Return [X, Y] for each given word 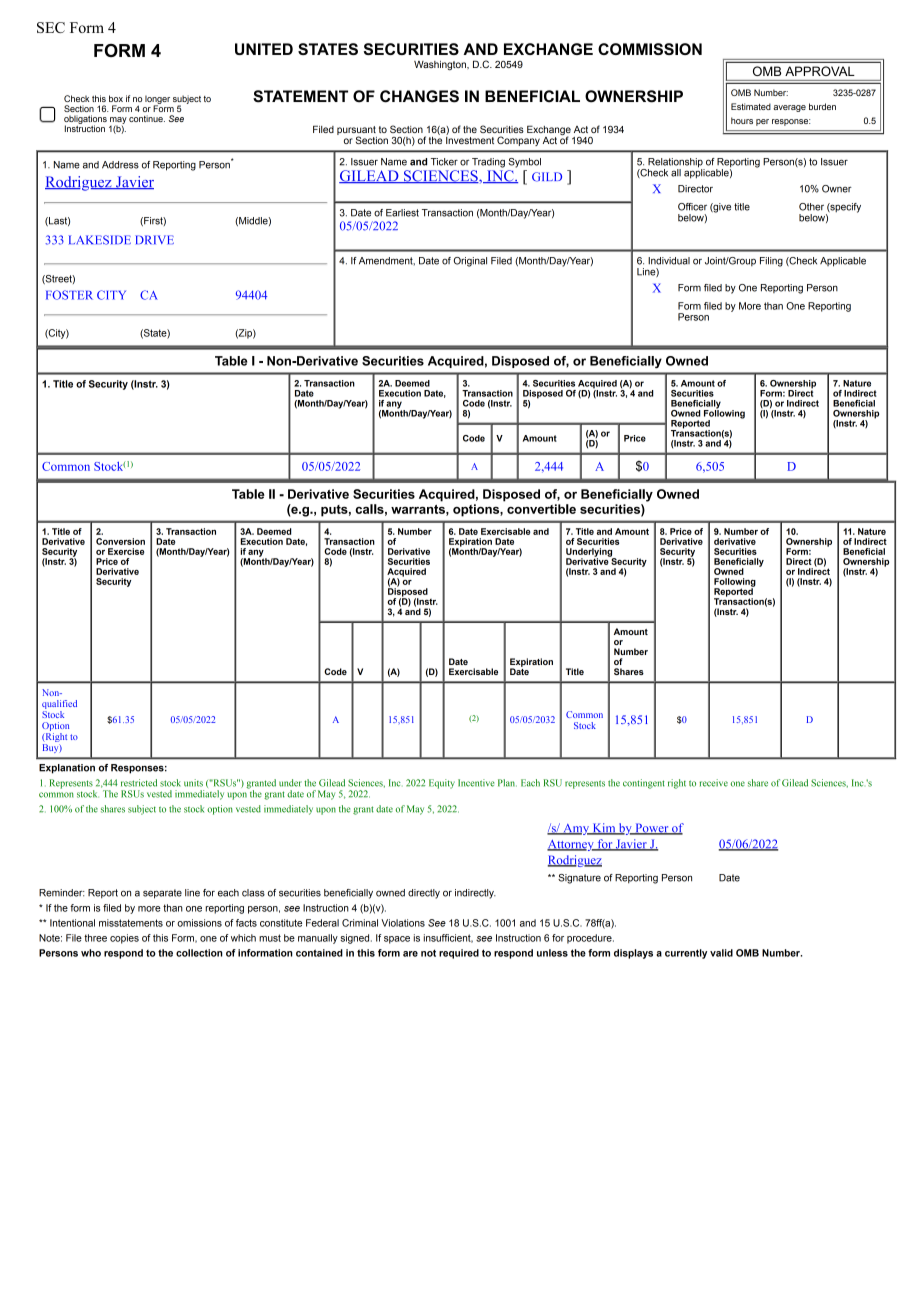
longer [157, 100]
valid [721, 953]
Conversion [120, 541]
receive [713, 783]
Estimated [751, 106]
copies [124, 939]
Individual [669, 261]
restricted [139, 783]
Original [470, 262]
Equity [442, 784]
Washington [441, 65]
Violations [403, 923]
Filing [771, 262]
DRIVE [154, 239]
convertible [541, 509]
